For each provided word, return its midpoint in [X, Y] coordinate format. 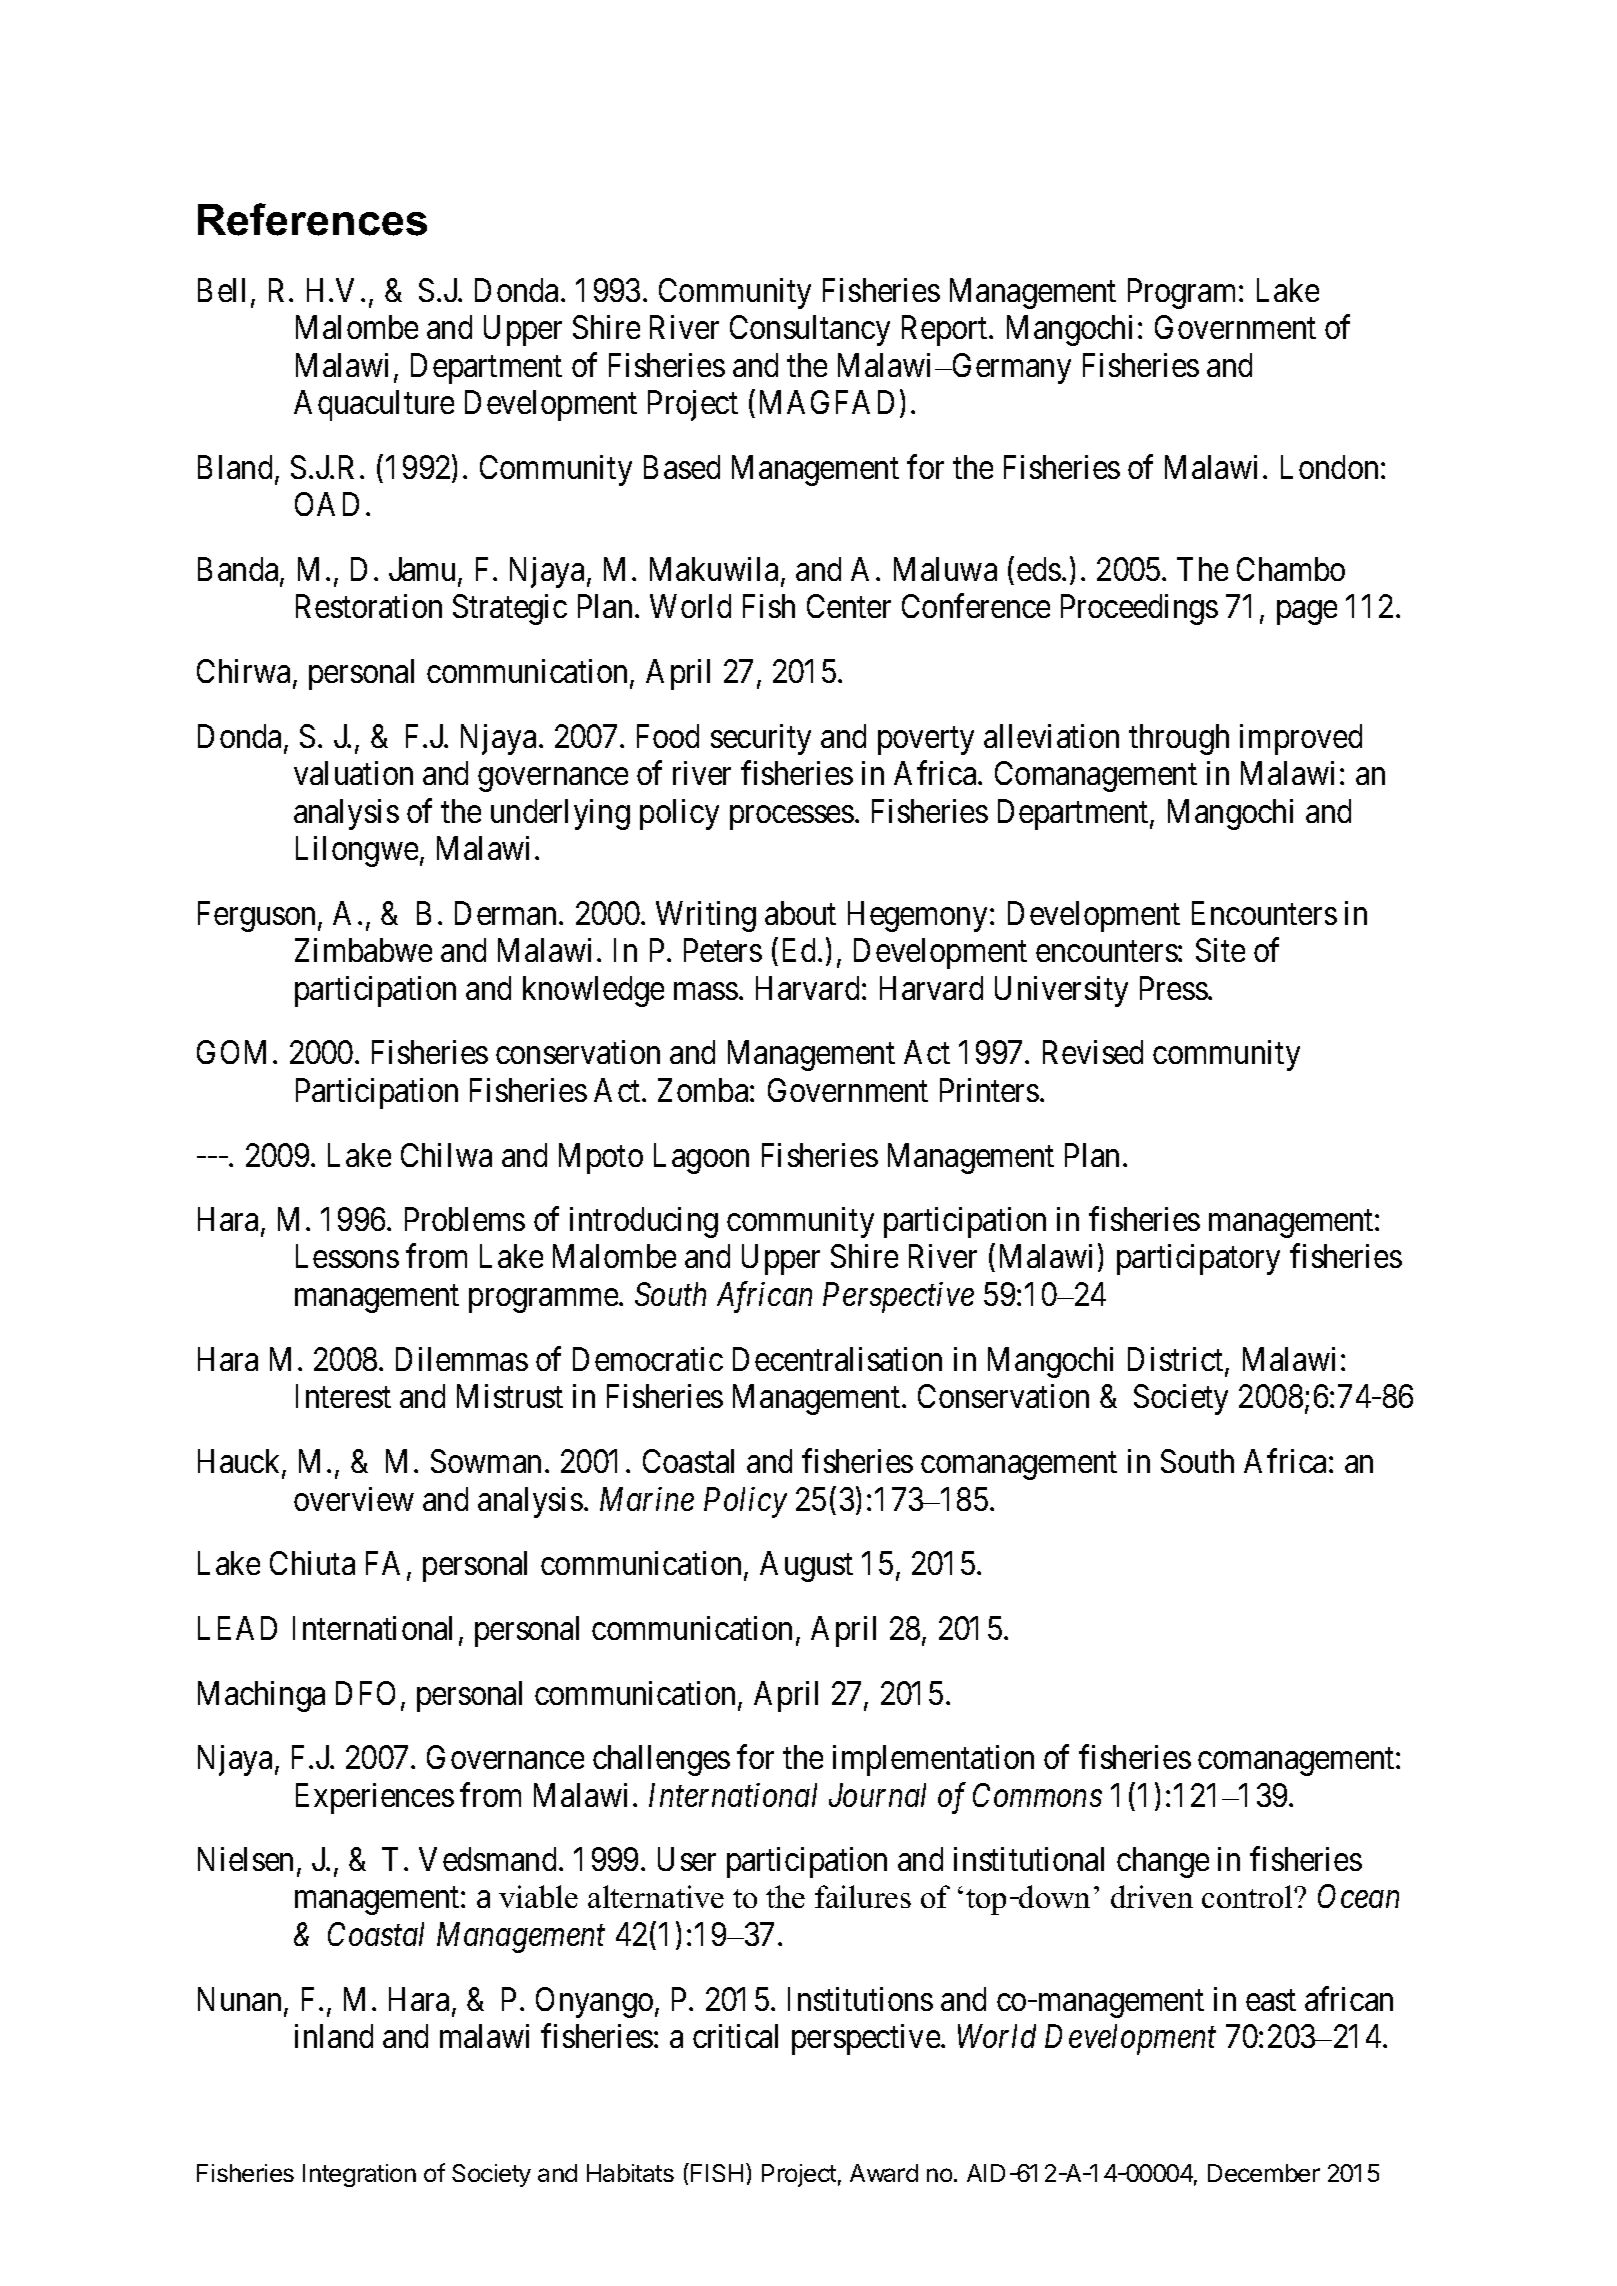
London [1329, 467]
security [761, 739]
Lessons [347, 1256]
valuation [353, 773]
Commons [1037, 1795]
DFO [365, 1693]
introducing [644, 1222]
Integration [359, 2175]
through [1179, 739]
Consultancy [810, 330]
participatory [1198, 1259]
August [806, 1566]
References [312, 219]
